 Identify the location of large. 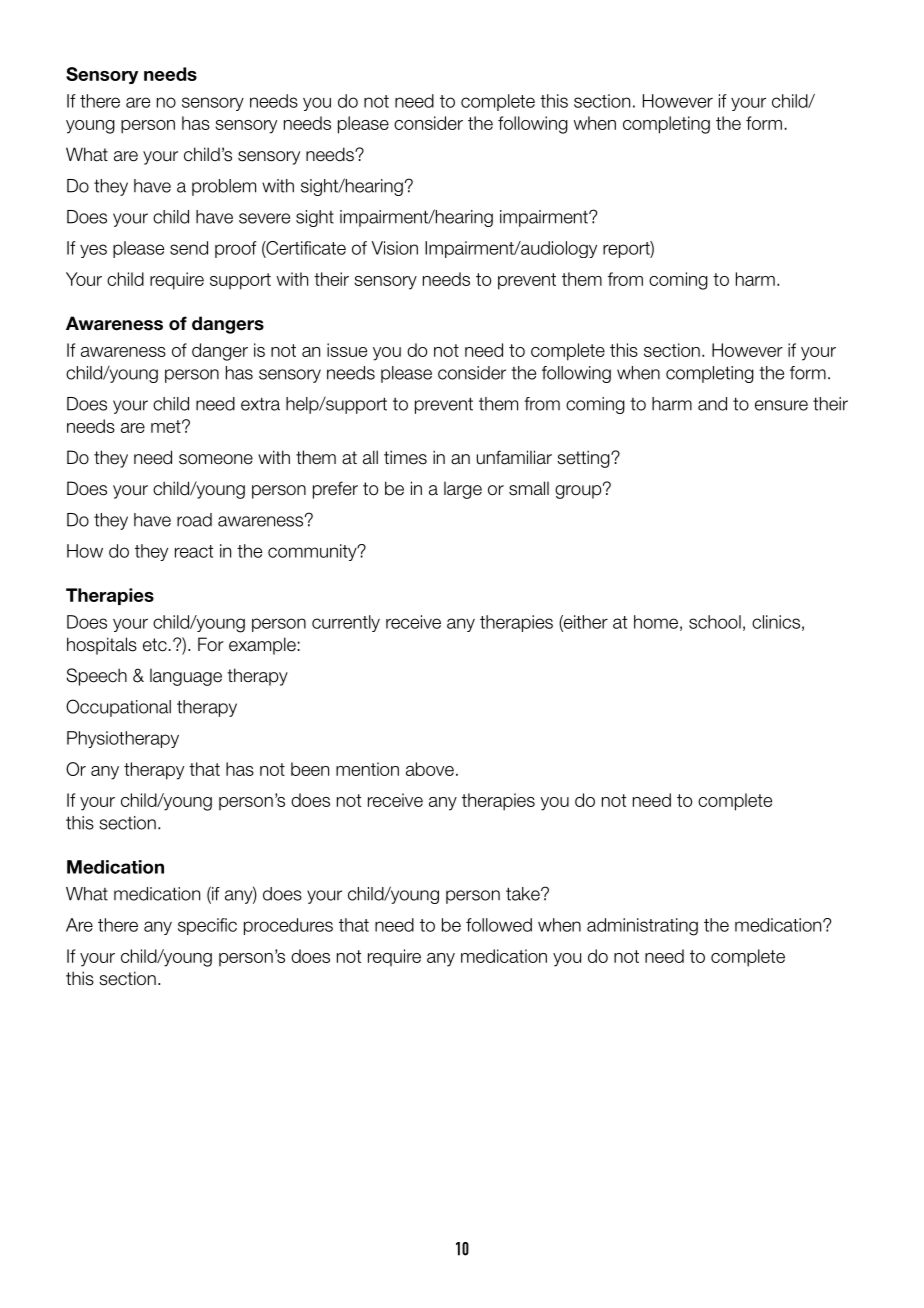
(463, 490).
